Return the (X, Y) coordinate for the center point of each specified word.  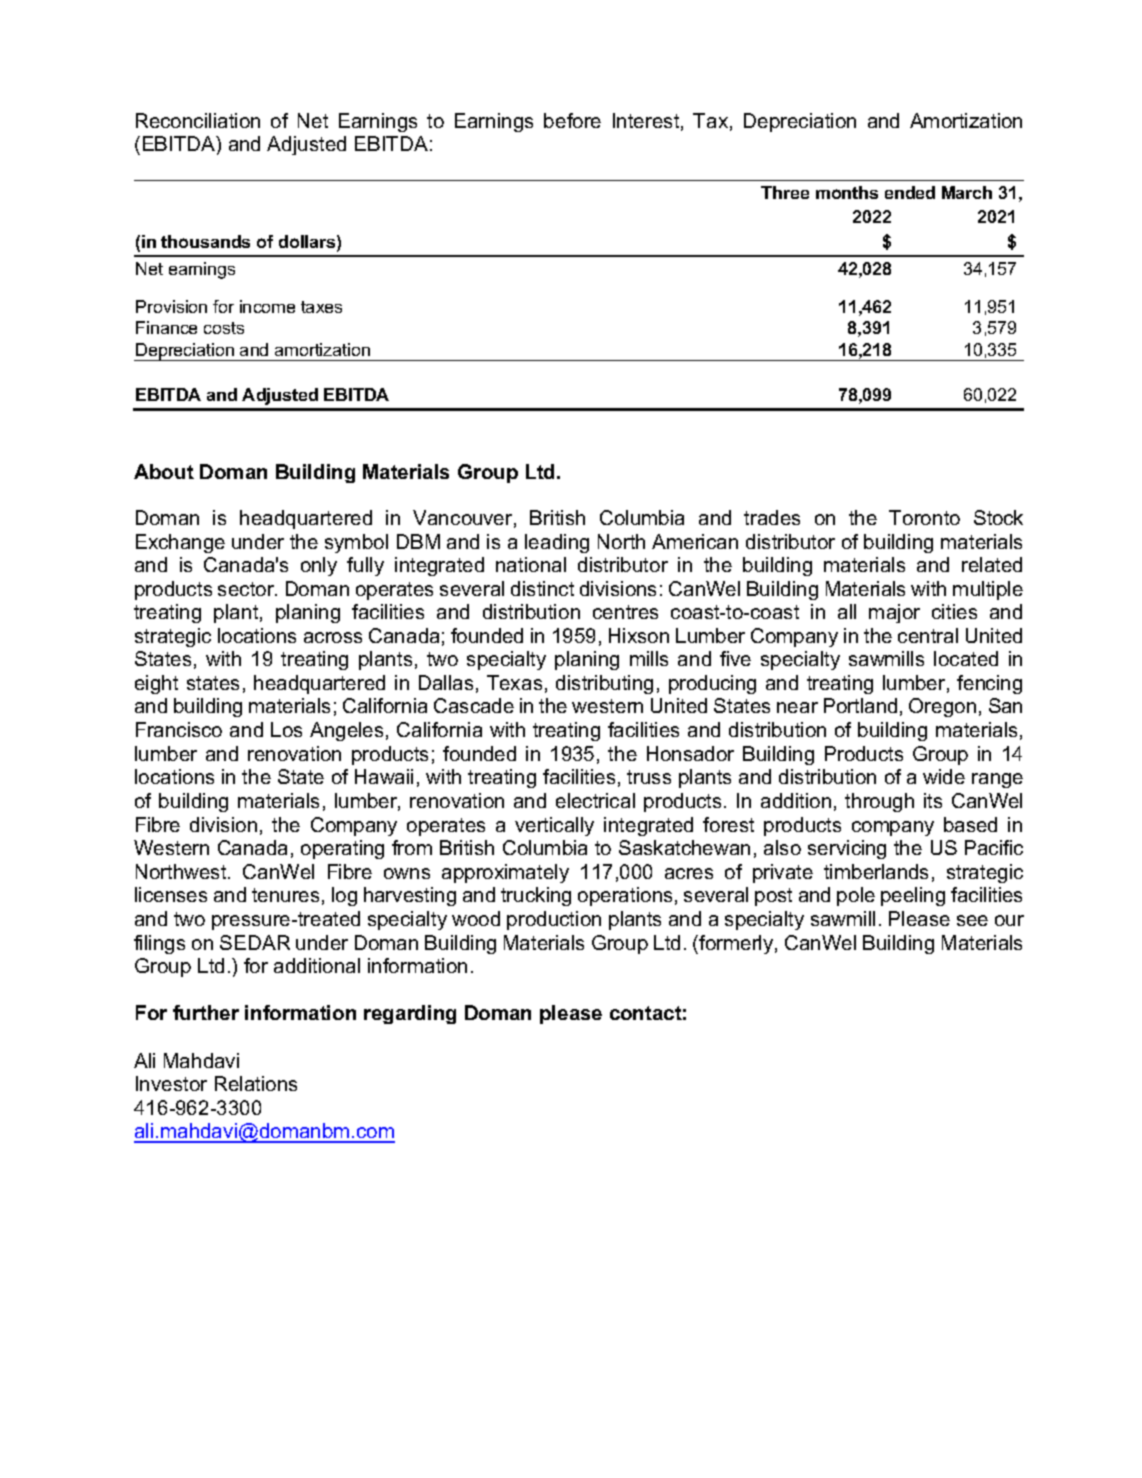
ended (910, 192)
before (572, 120)
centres (625, 612)
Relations (256, 1083)
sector (247, 589)
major (894, 613)
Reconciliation (198, 120)
